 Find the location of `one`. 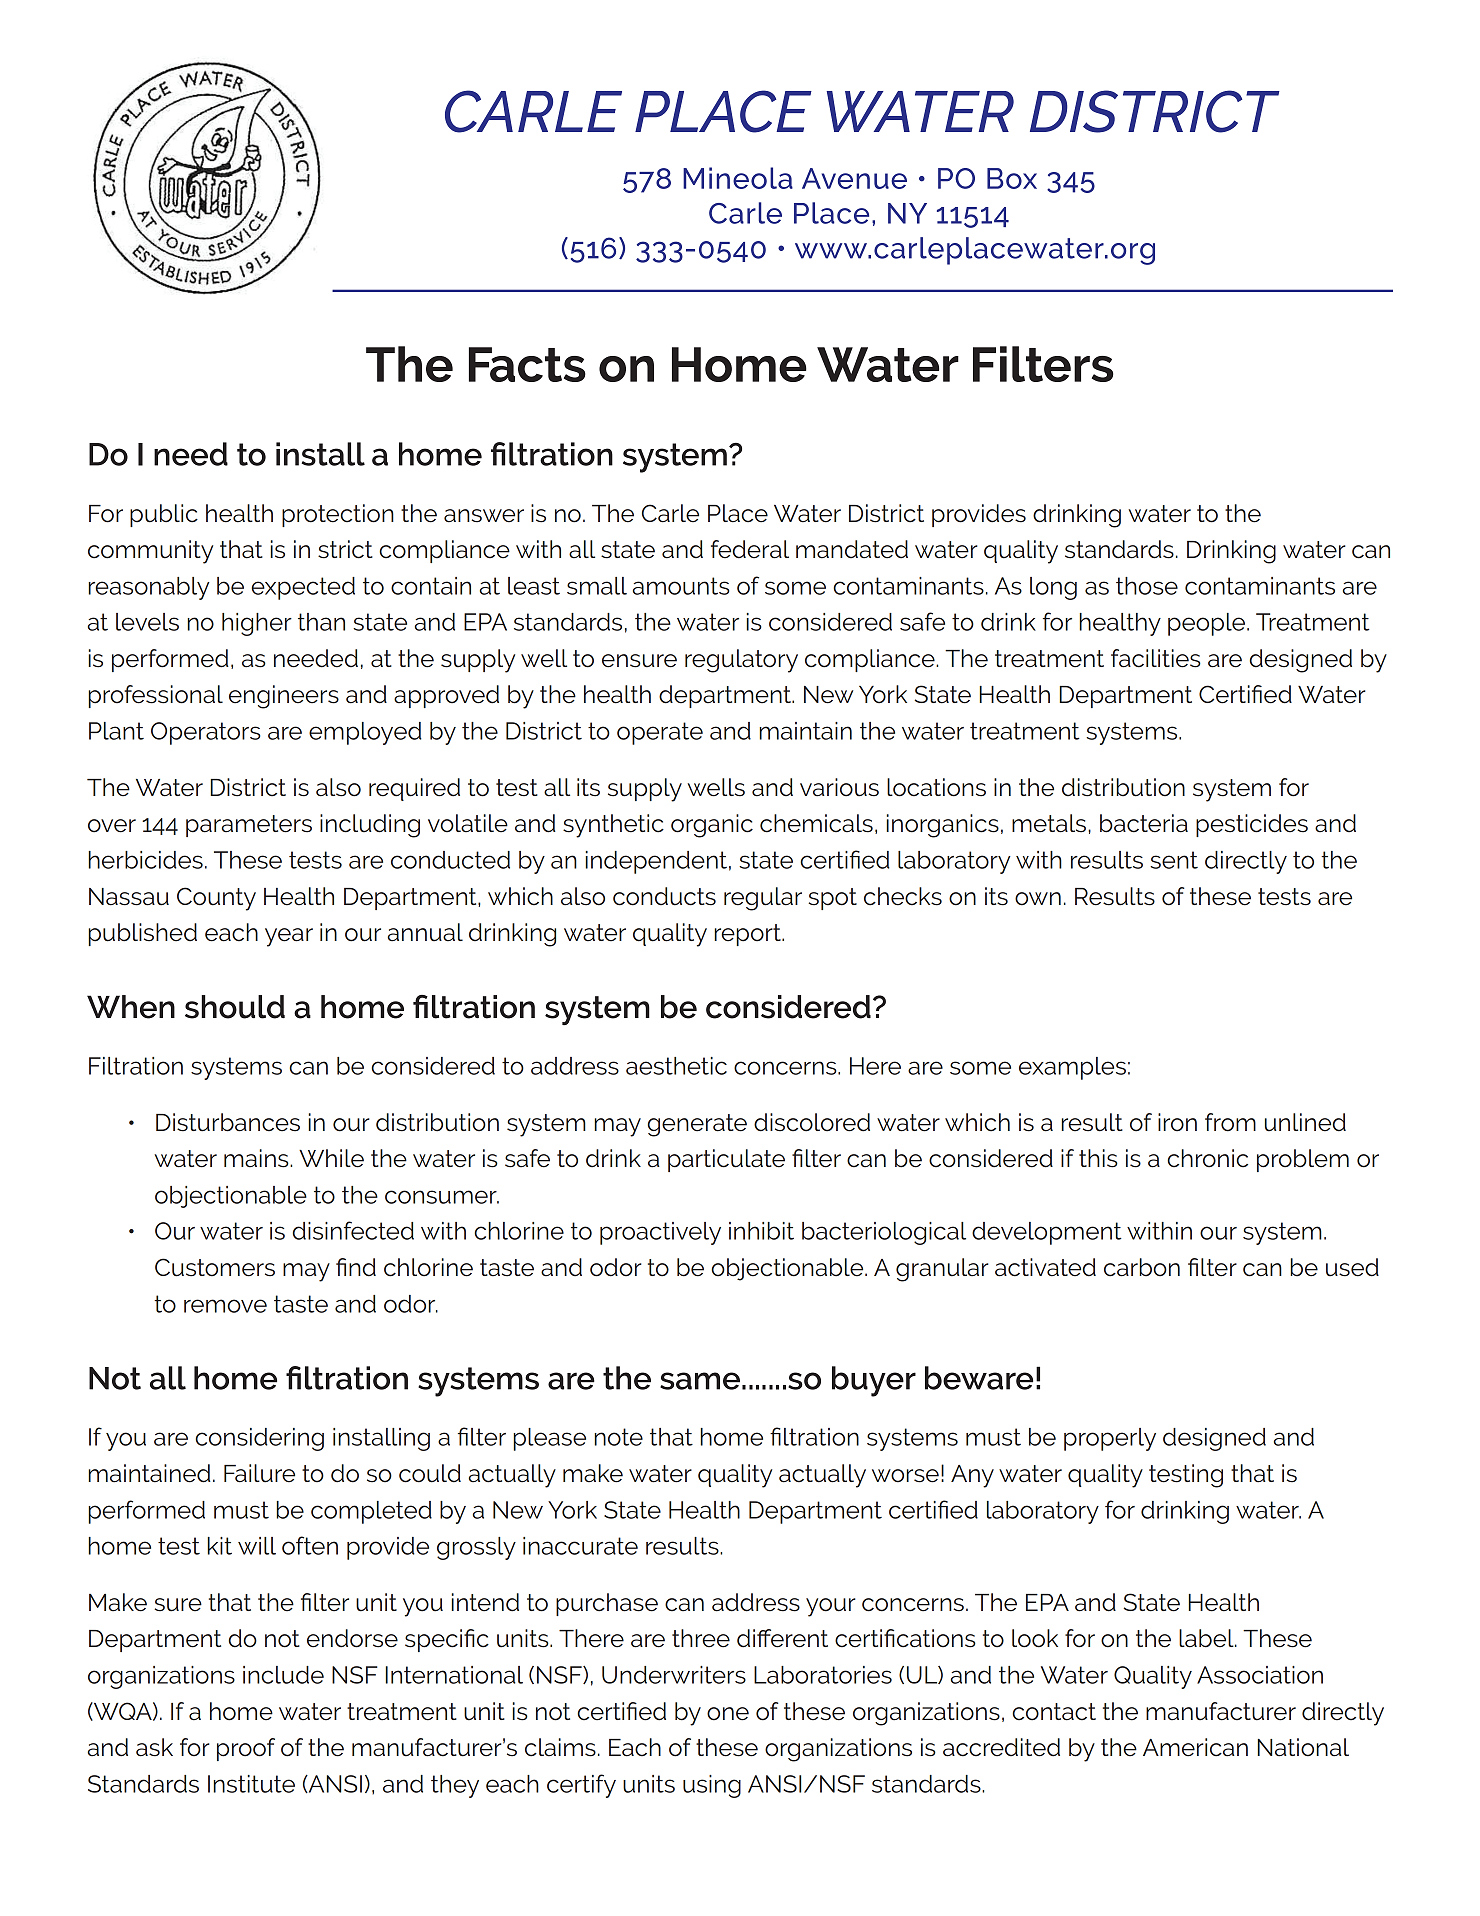

one is located at coordinates (728, 1714).
